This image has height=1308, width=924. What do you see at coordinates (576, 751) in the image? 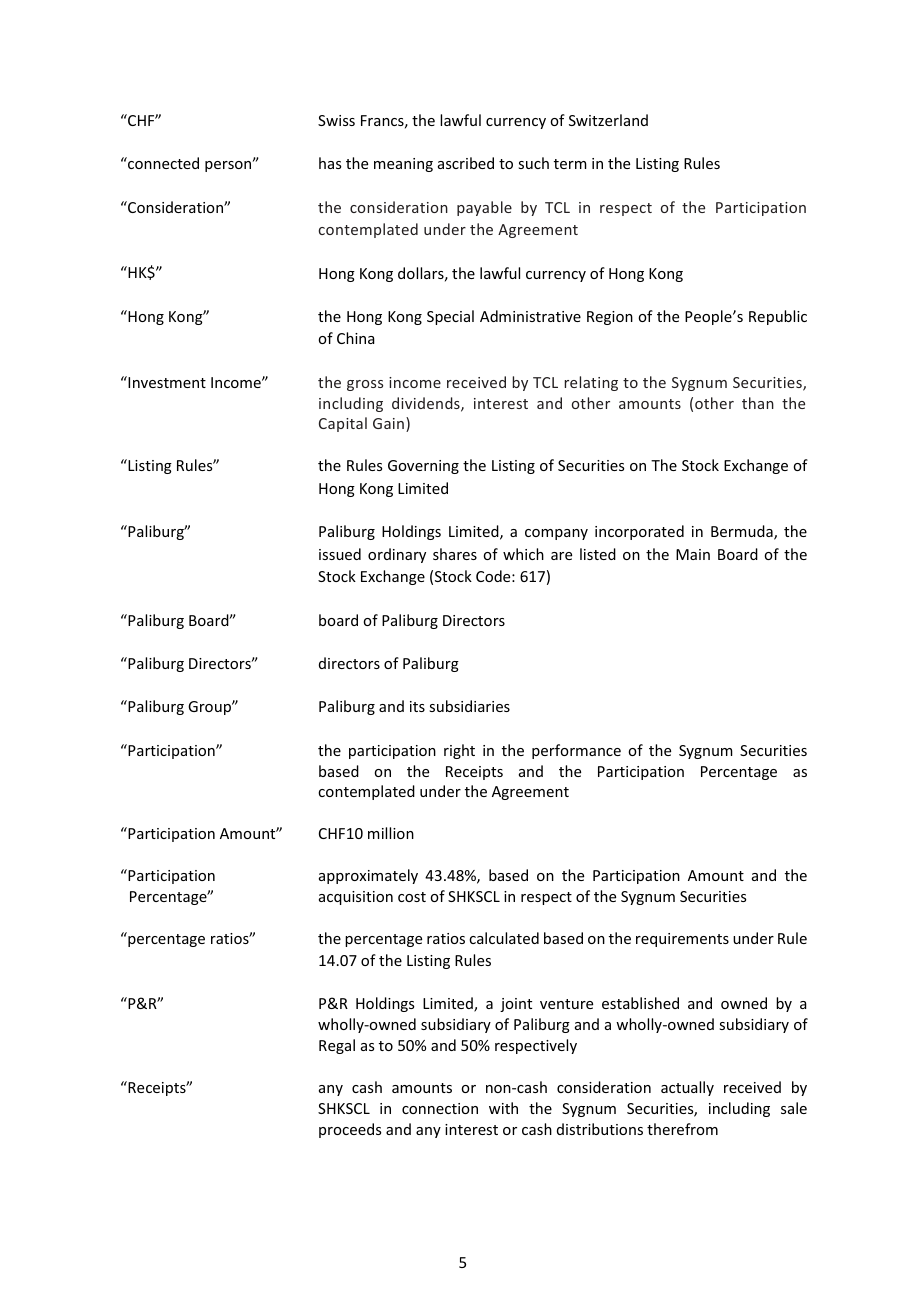
I see `performance` at bounding box center [576, 751].
